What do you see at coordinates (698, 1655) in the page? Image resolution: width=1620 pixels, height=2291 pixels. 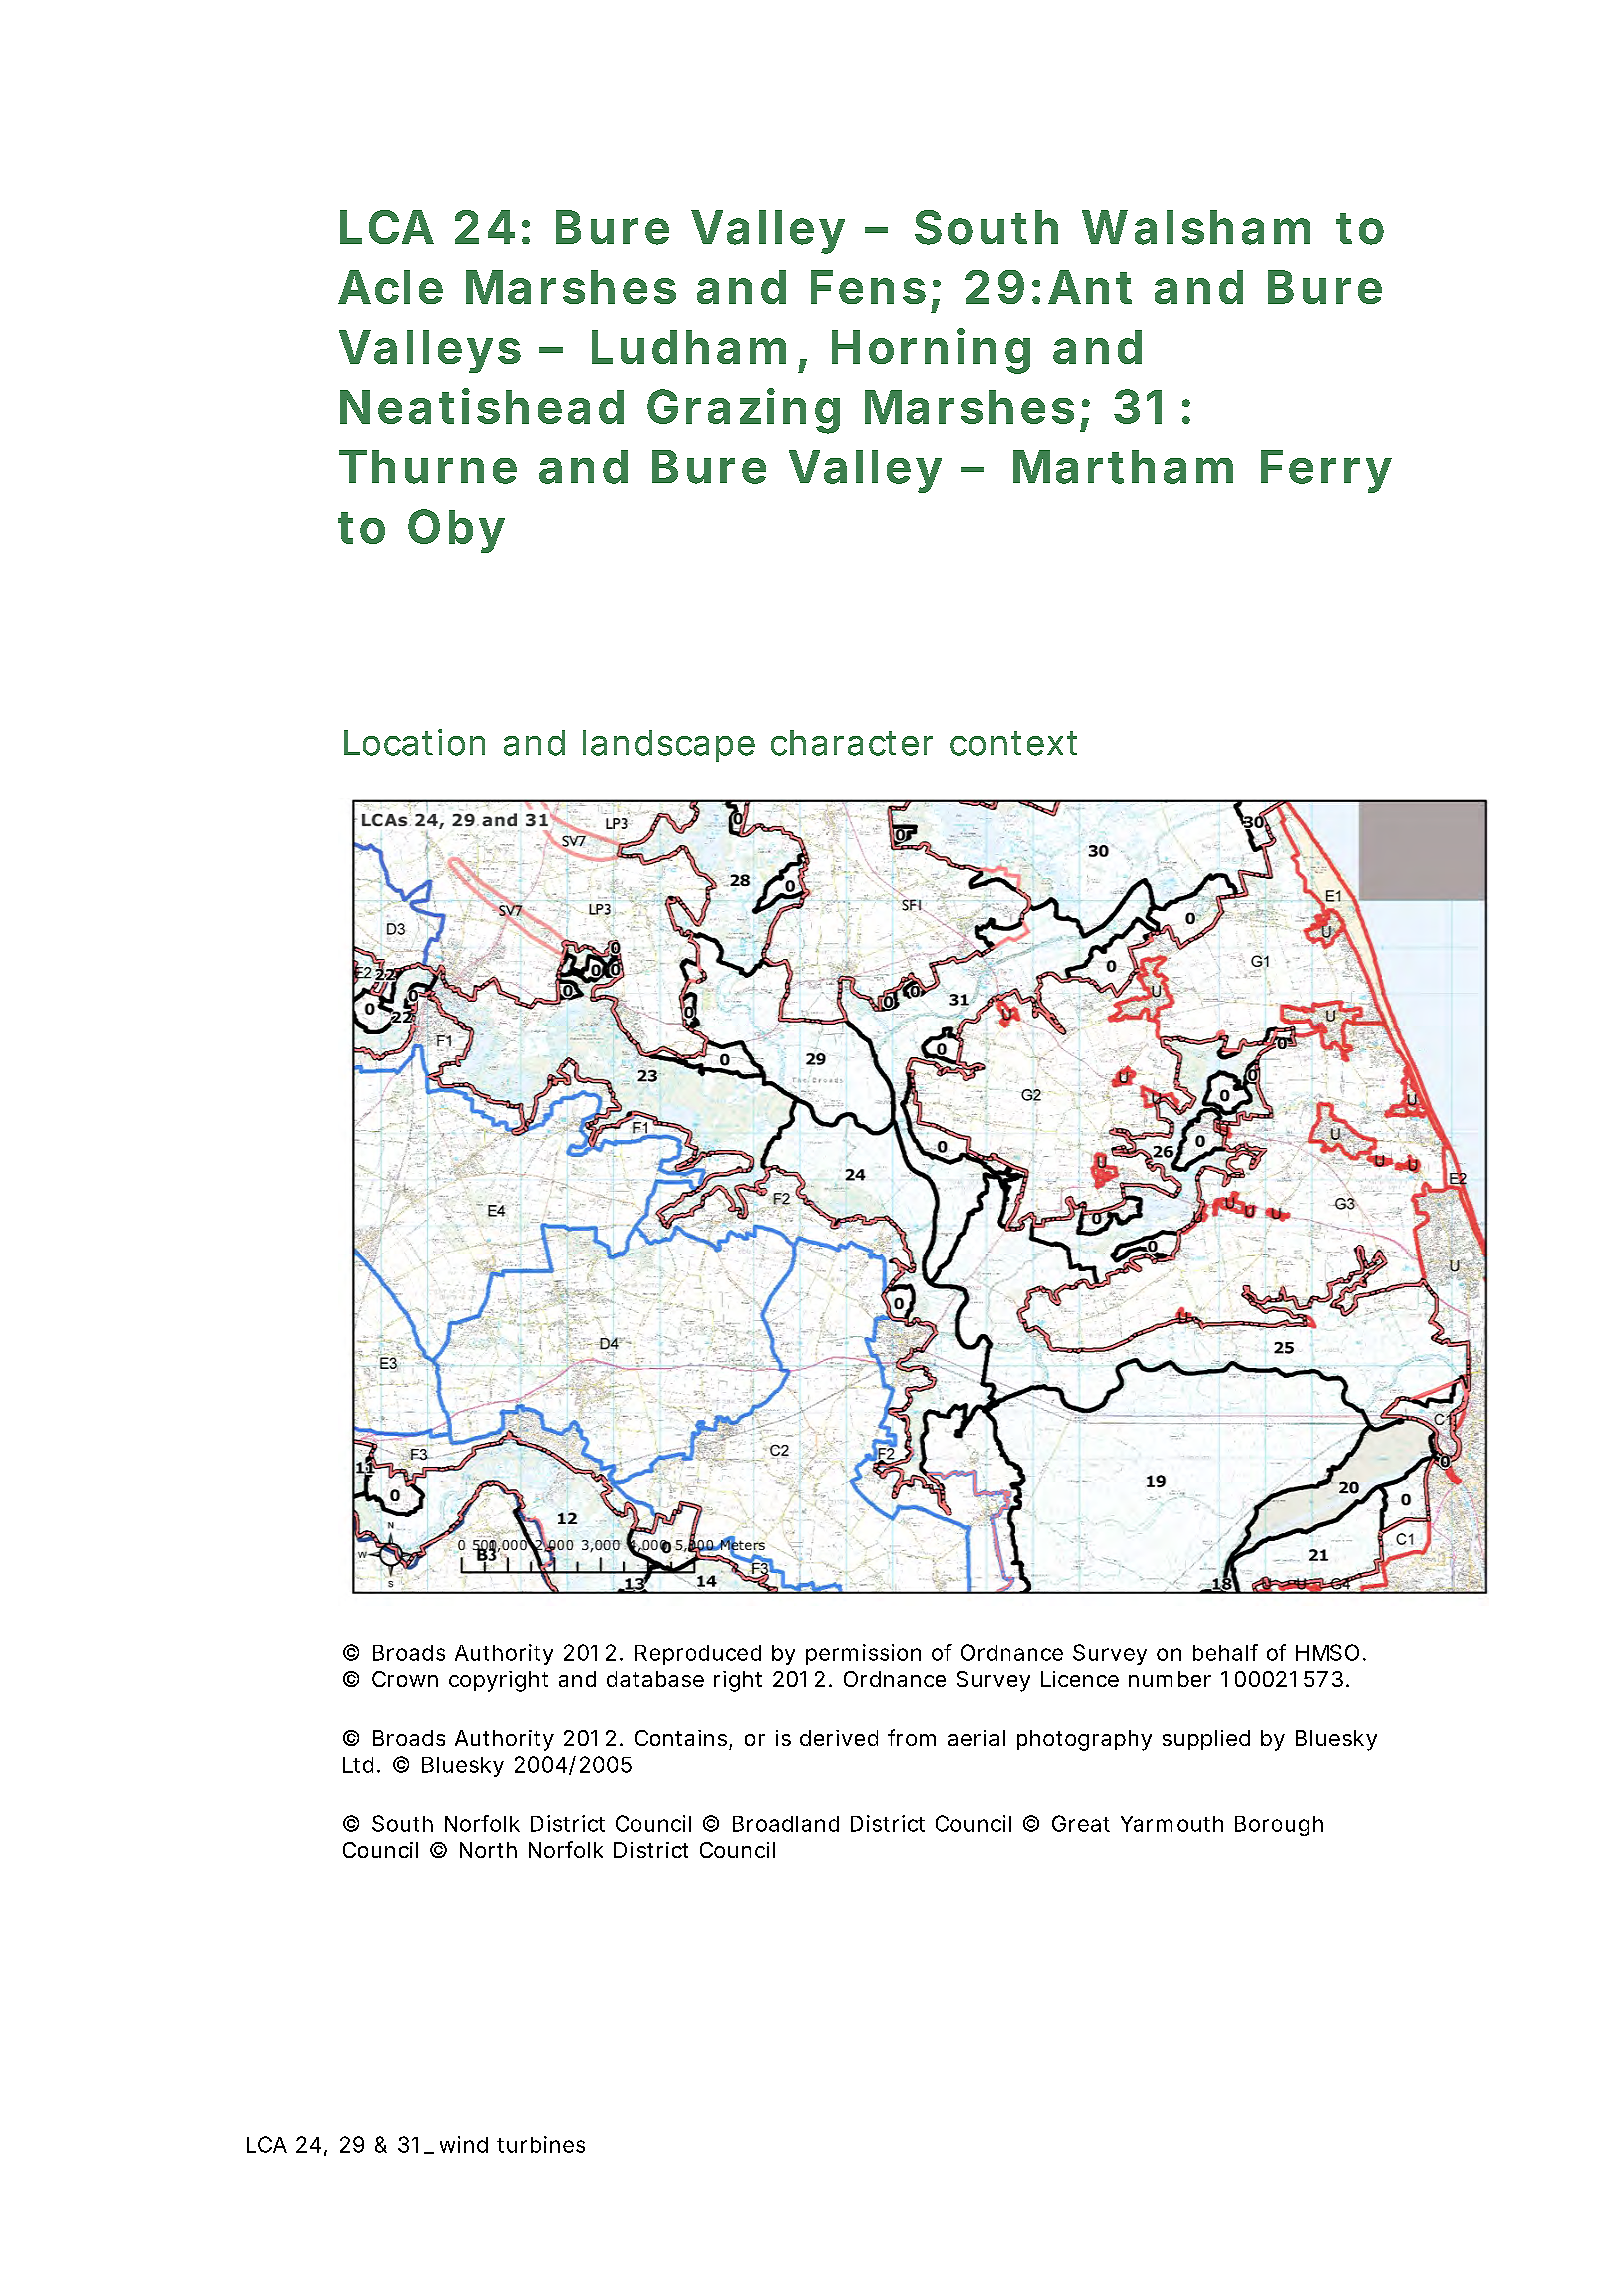 I see `Reproduced` at bounding box center [698, 1655].
